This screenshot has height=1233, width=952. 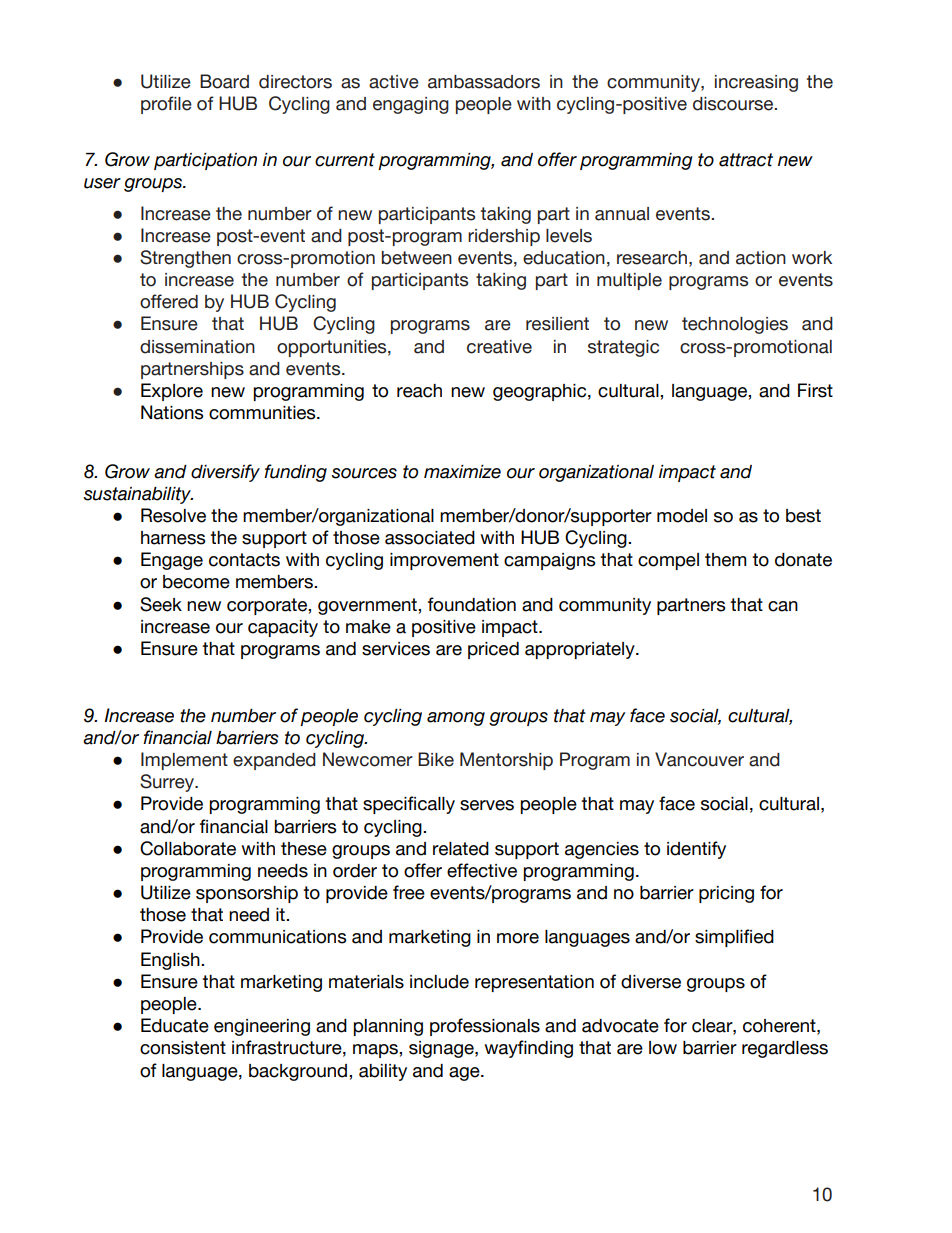 I want to click on Surrey, so click(x=168, y=783).
